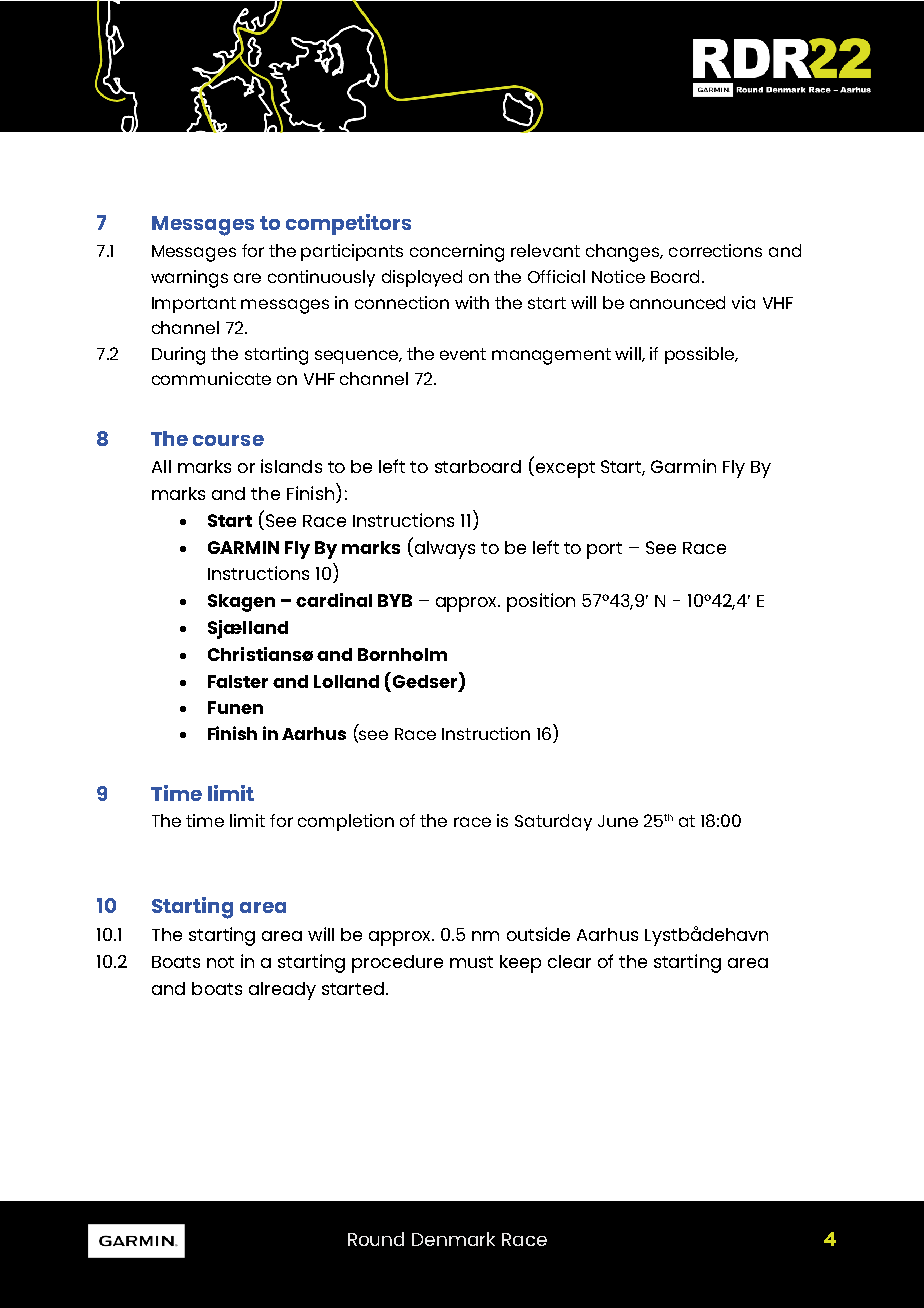 This screenshot has height=1308, width=924. I want to click on June, so click(618, 821).
